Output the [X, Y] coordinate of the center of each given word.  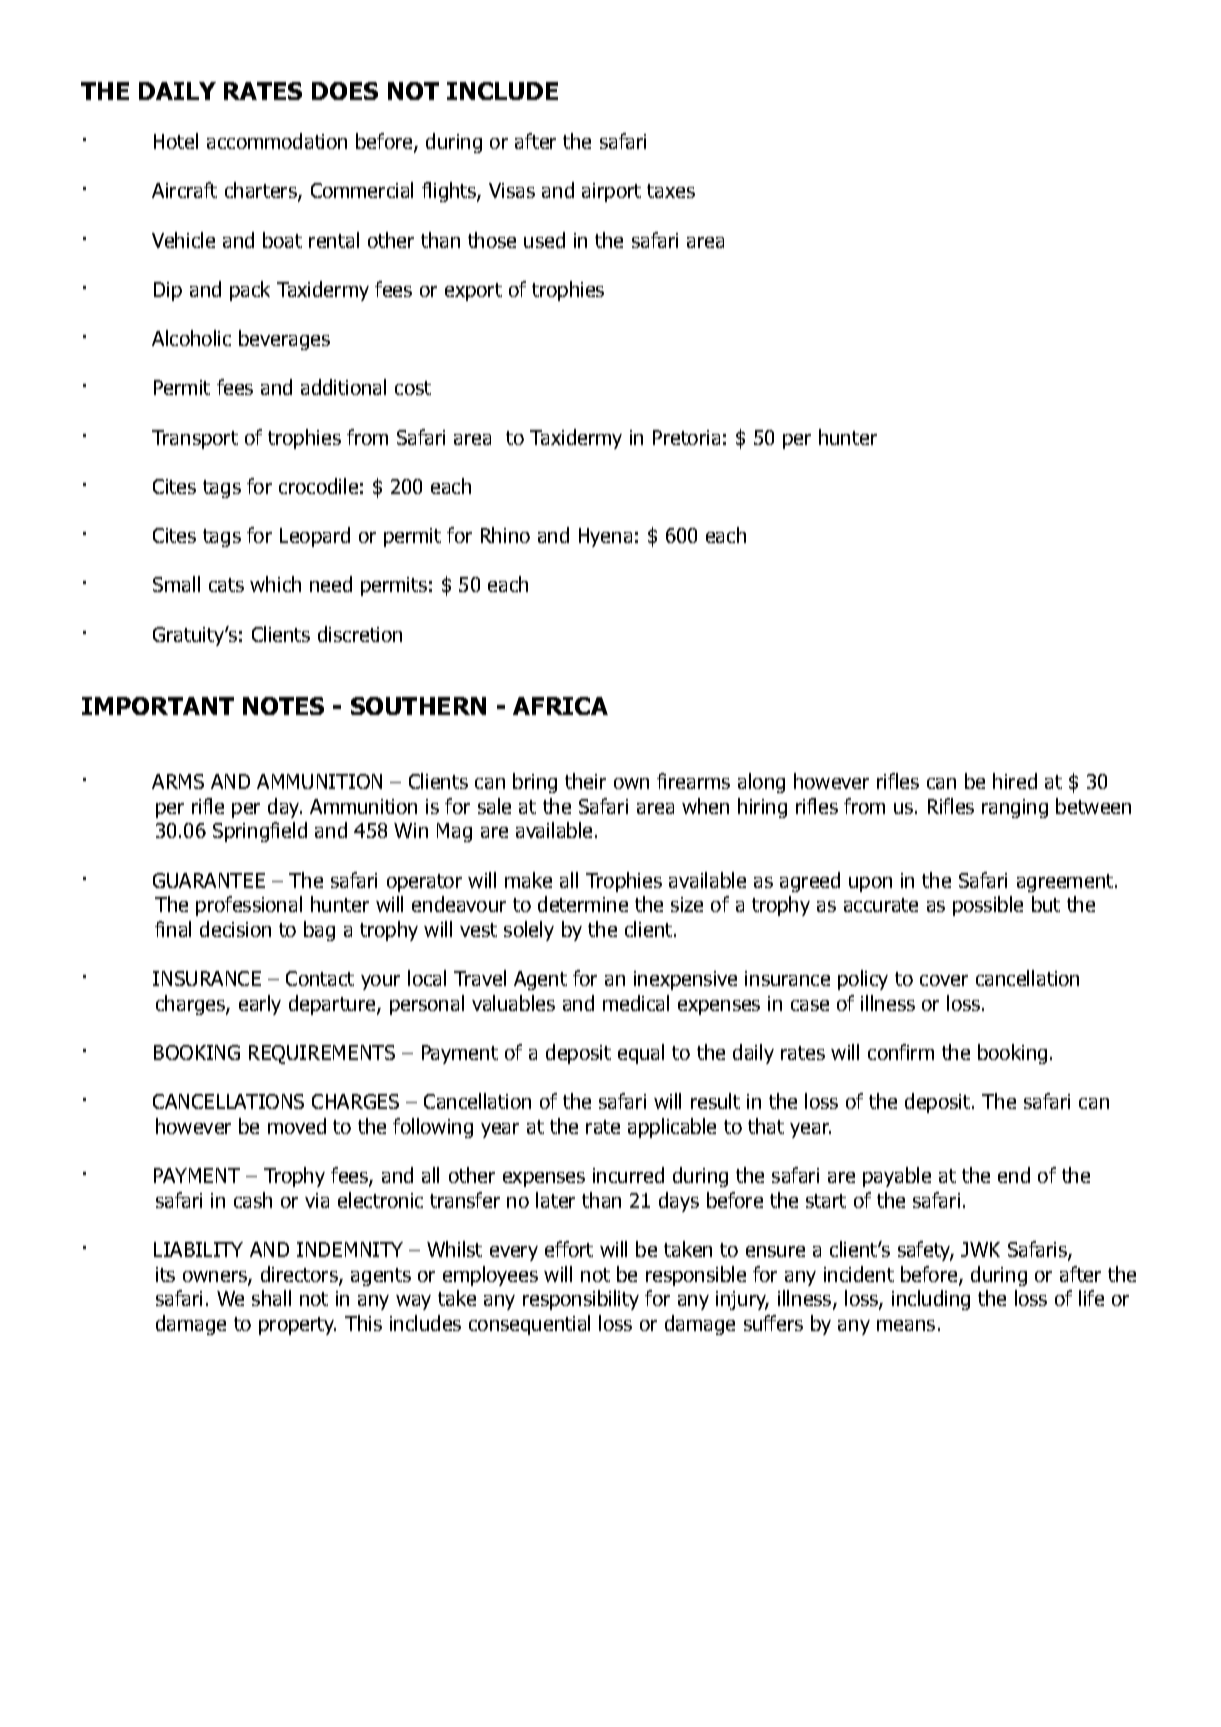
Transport [195, 439]
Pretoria [686, 437]
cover [944, 980]
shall [271, 1298]
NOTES [283, 706]
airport [611, 192]
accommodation [277, 141]
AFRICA [560, 706]
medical [636, 1003]
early [260, 1005]
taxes [671, 191]
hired [1015, 781]
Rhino [505, 535]
